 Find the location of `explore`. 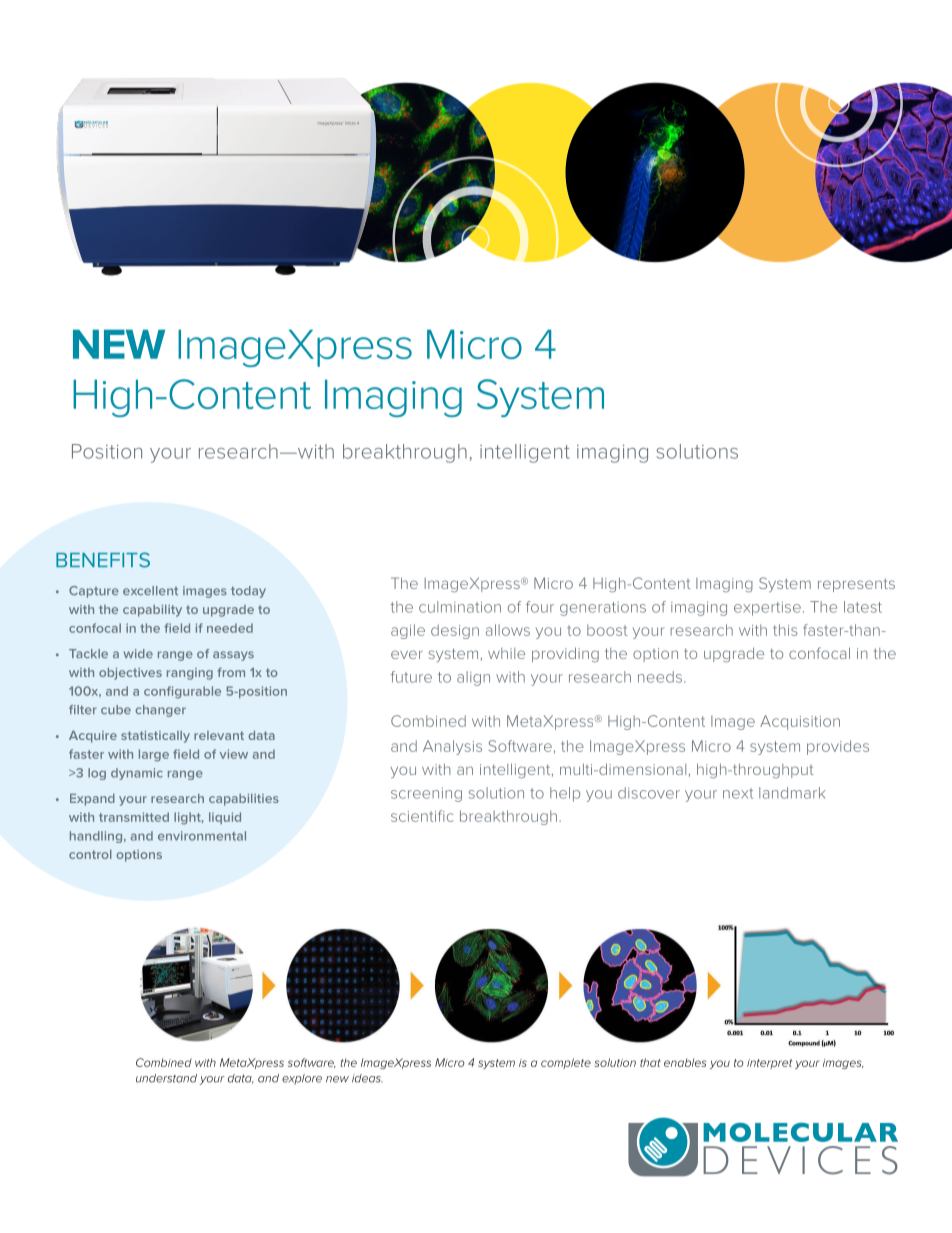

explore is located at coordinates (302, 1079).
